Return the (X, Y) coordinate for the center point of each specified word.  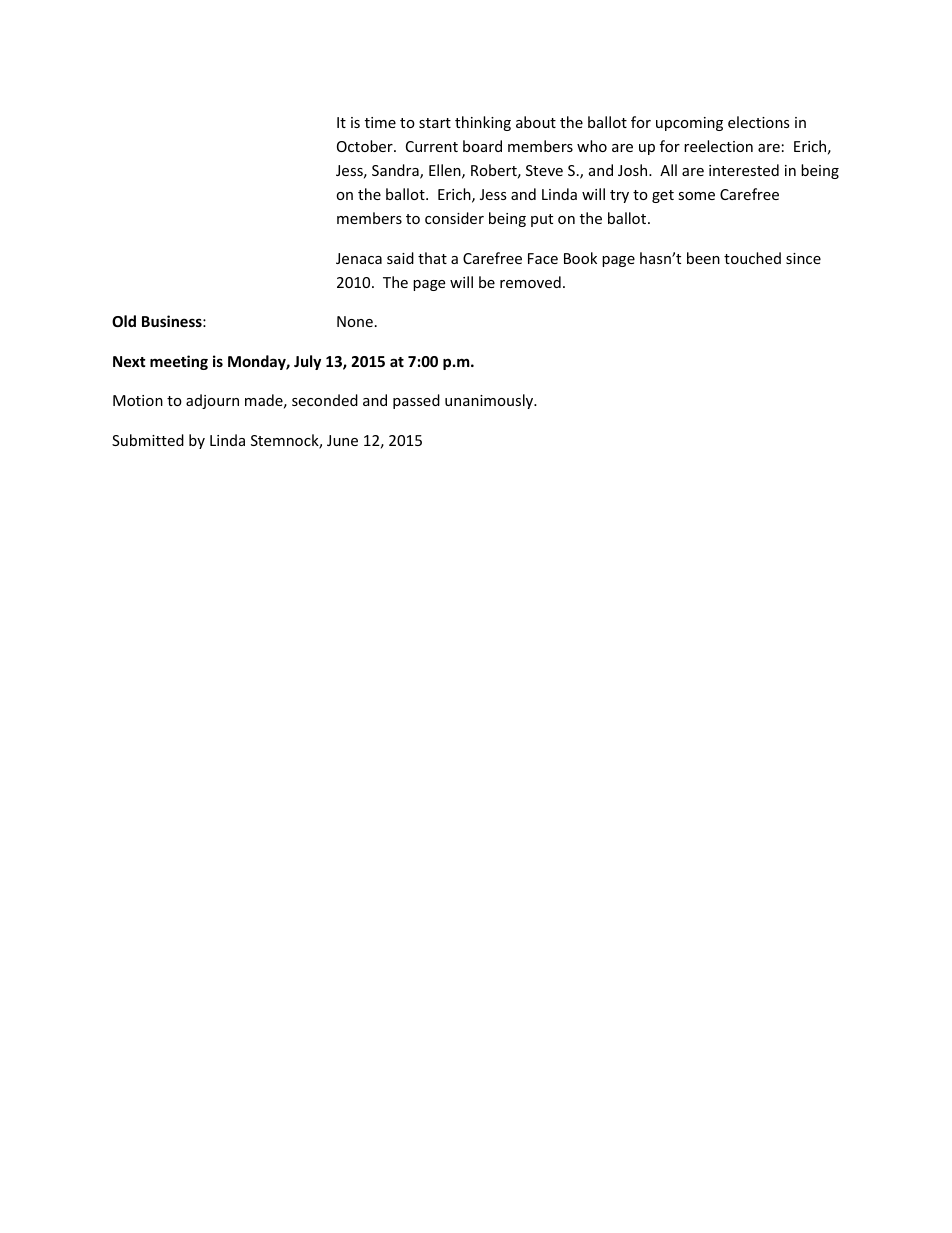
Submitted (148, 440)
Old (124, 321)
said (400, 258)
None (355, 321)
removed (530, 282)
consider (454, 218)
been (703, 258)
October (366, 146)
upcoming (689, 124)
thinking (483, 123)
